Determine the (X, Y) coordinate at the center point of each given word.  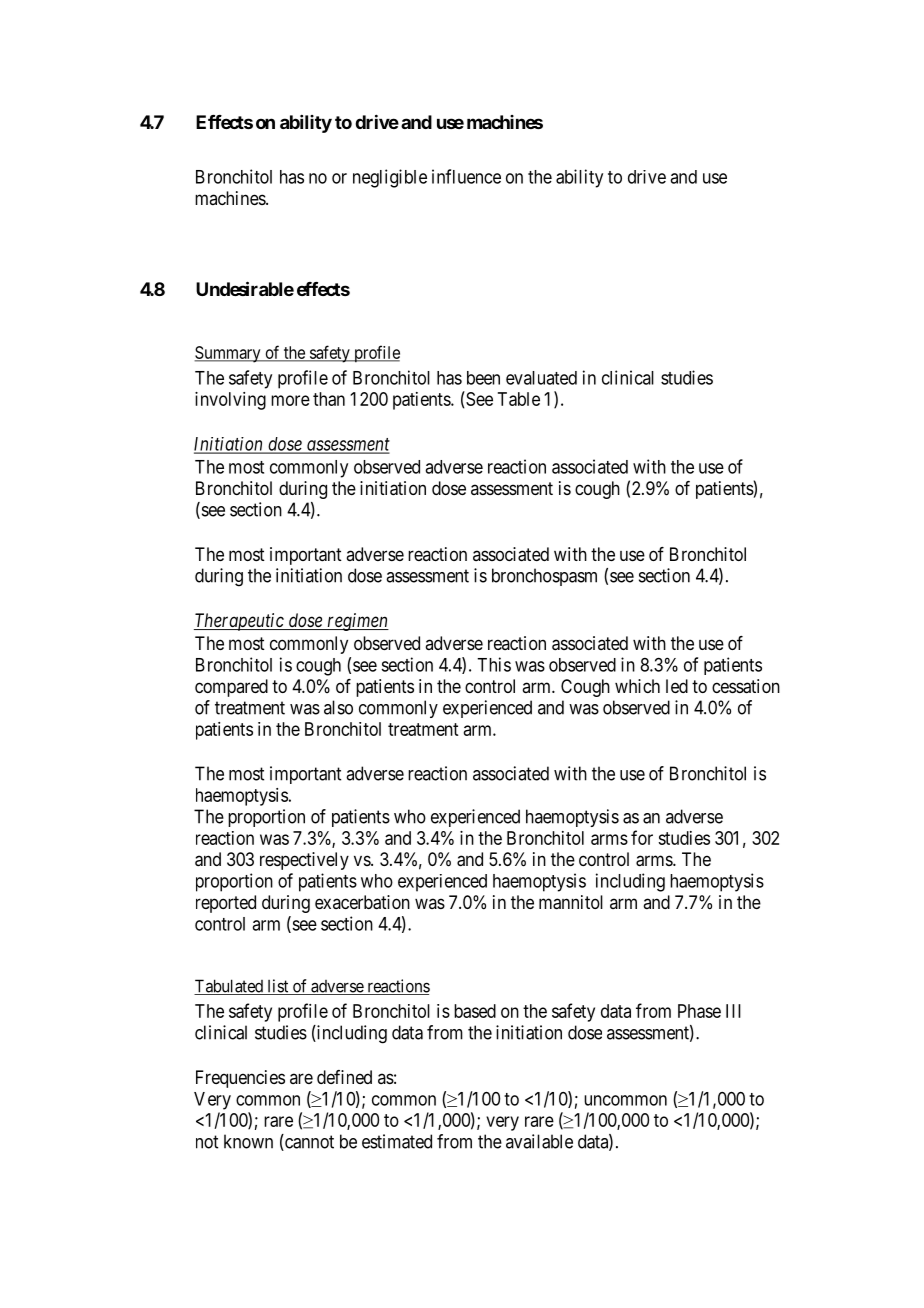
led (677, 686)
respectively (304, 861)
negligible (390, 178)
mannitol (571, 902)
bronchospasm (544, 577)
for (642, 837)
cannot (308, 1143)
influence (466, 176)
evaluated (541, 378)
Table (519, 399)
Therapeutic (240, 622)
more (290, 400)
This (494, 664)
